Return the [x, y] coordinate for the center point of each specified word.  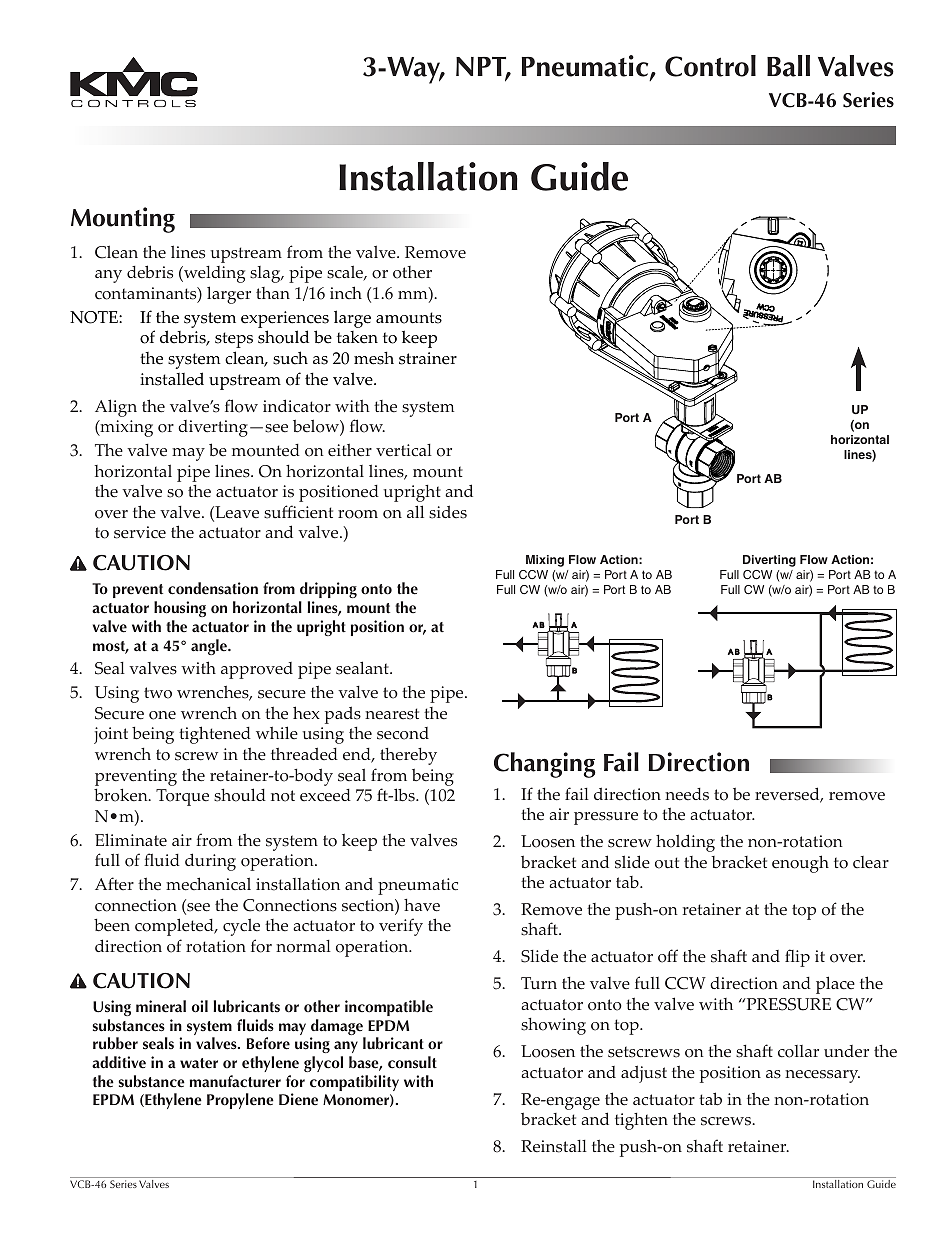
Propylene [240, 1101]
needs [687, 794]
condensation [213, 588]
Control [710, 66]
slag [266, 274]
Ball [788, 66]
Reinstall [554, 1146]
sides [448, 512]
